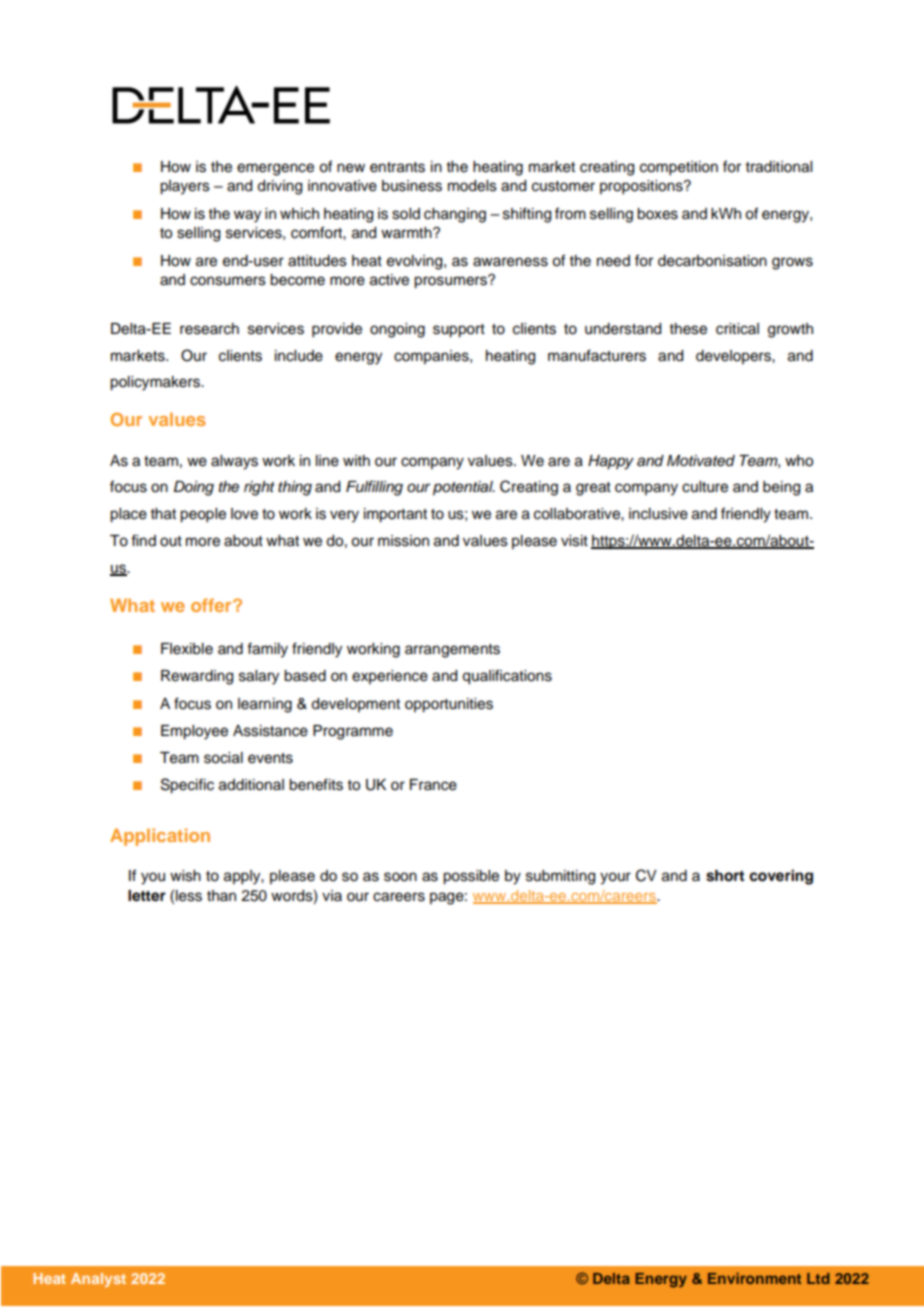  Describe the element at coordinates (754, 1278) in the screenshot. I see `Environment` at that location.
